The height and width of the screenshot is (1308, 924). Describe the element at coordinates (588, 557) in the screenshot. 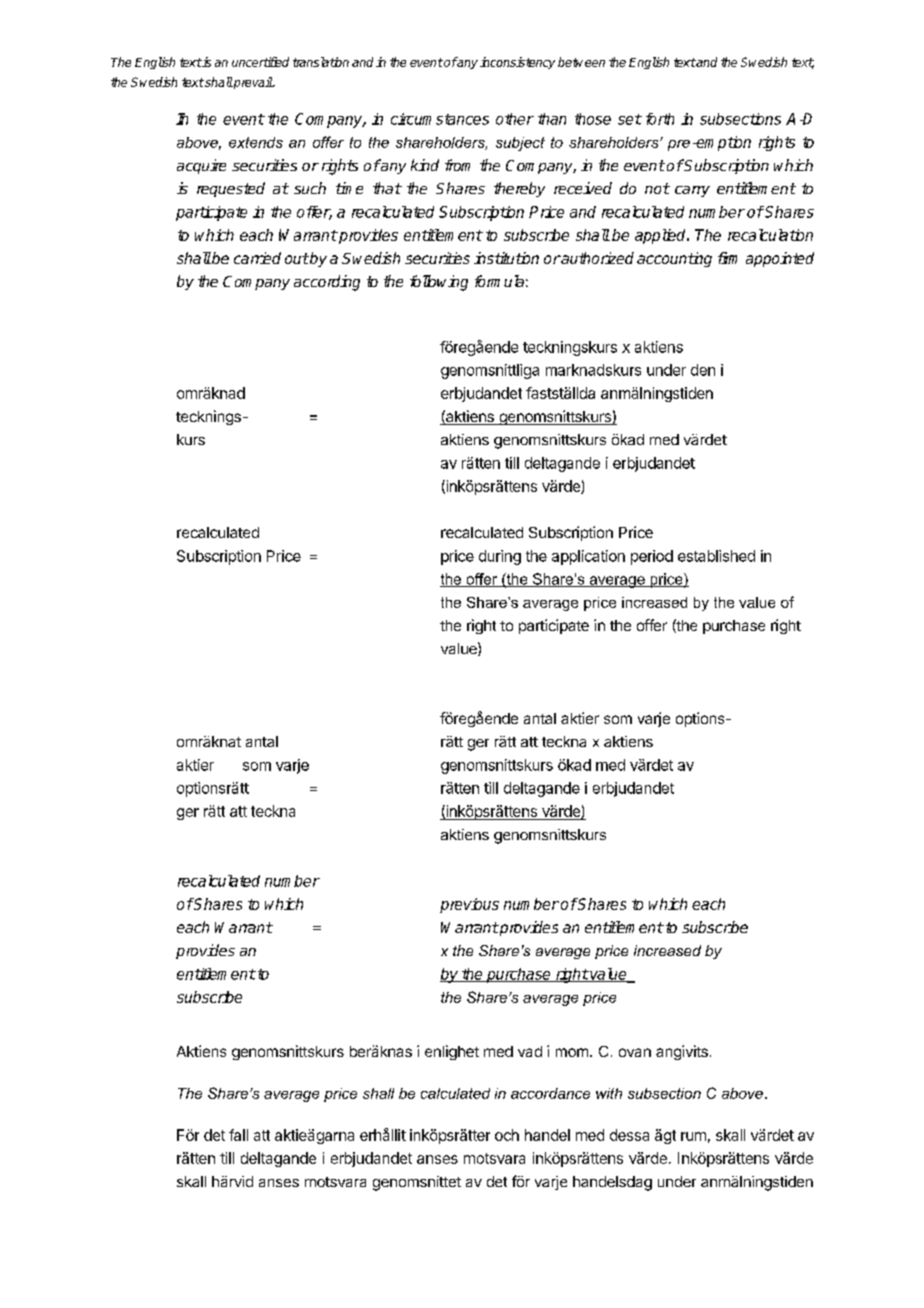

I see `application` at that location.
